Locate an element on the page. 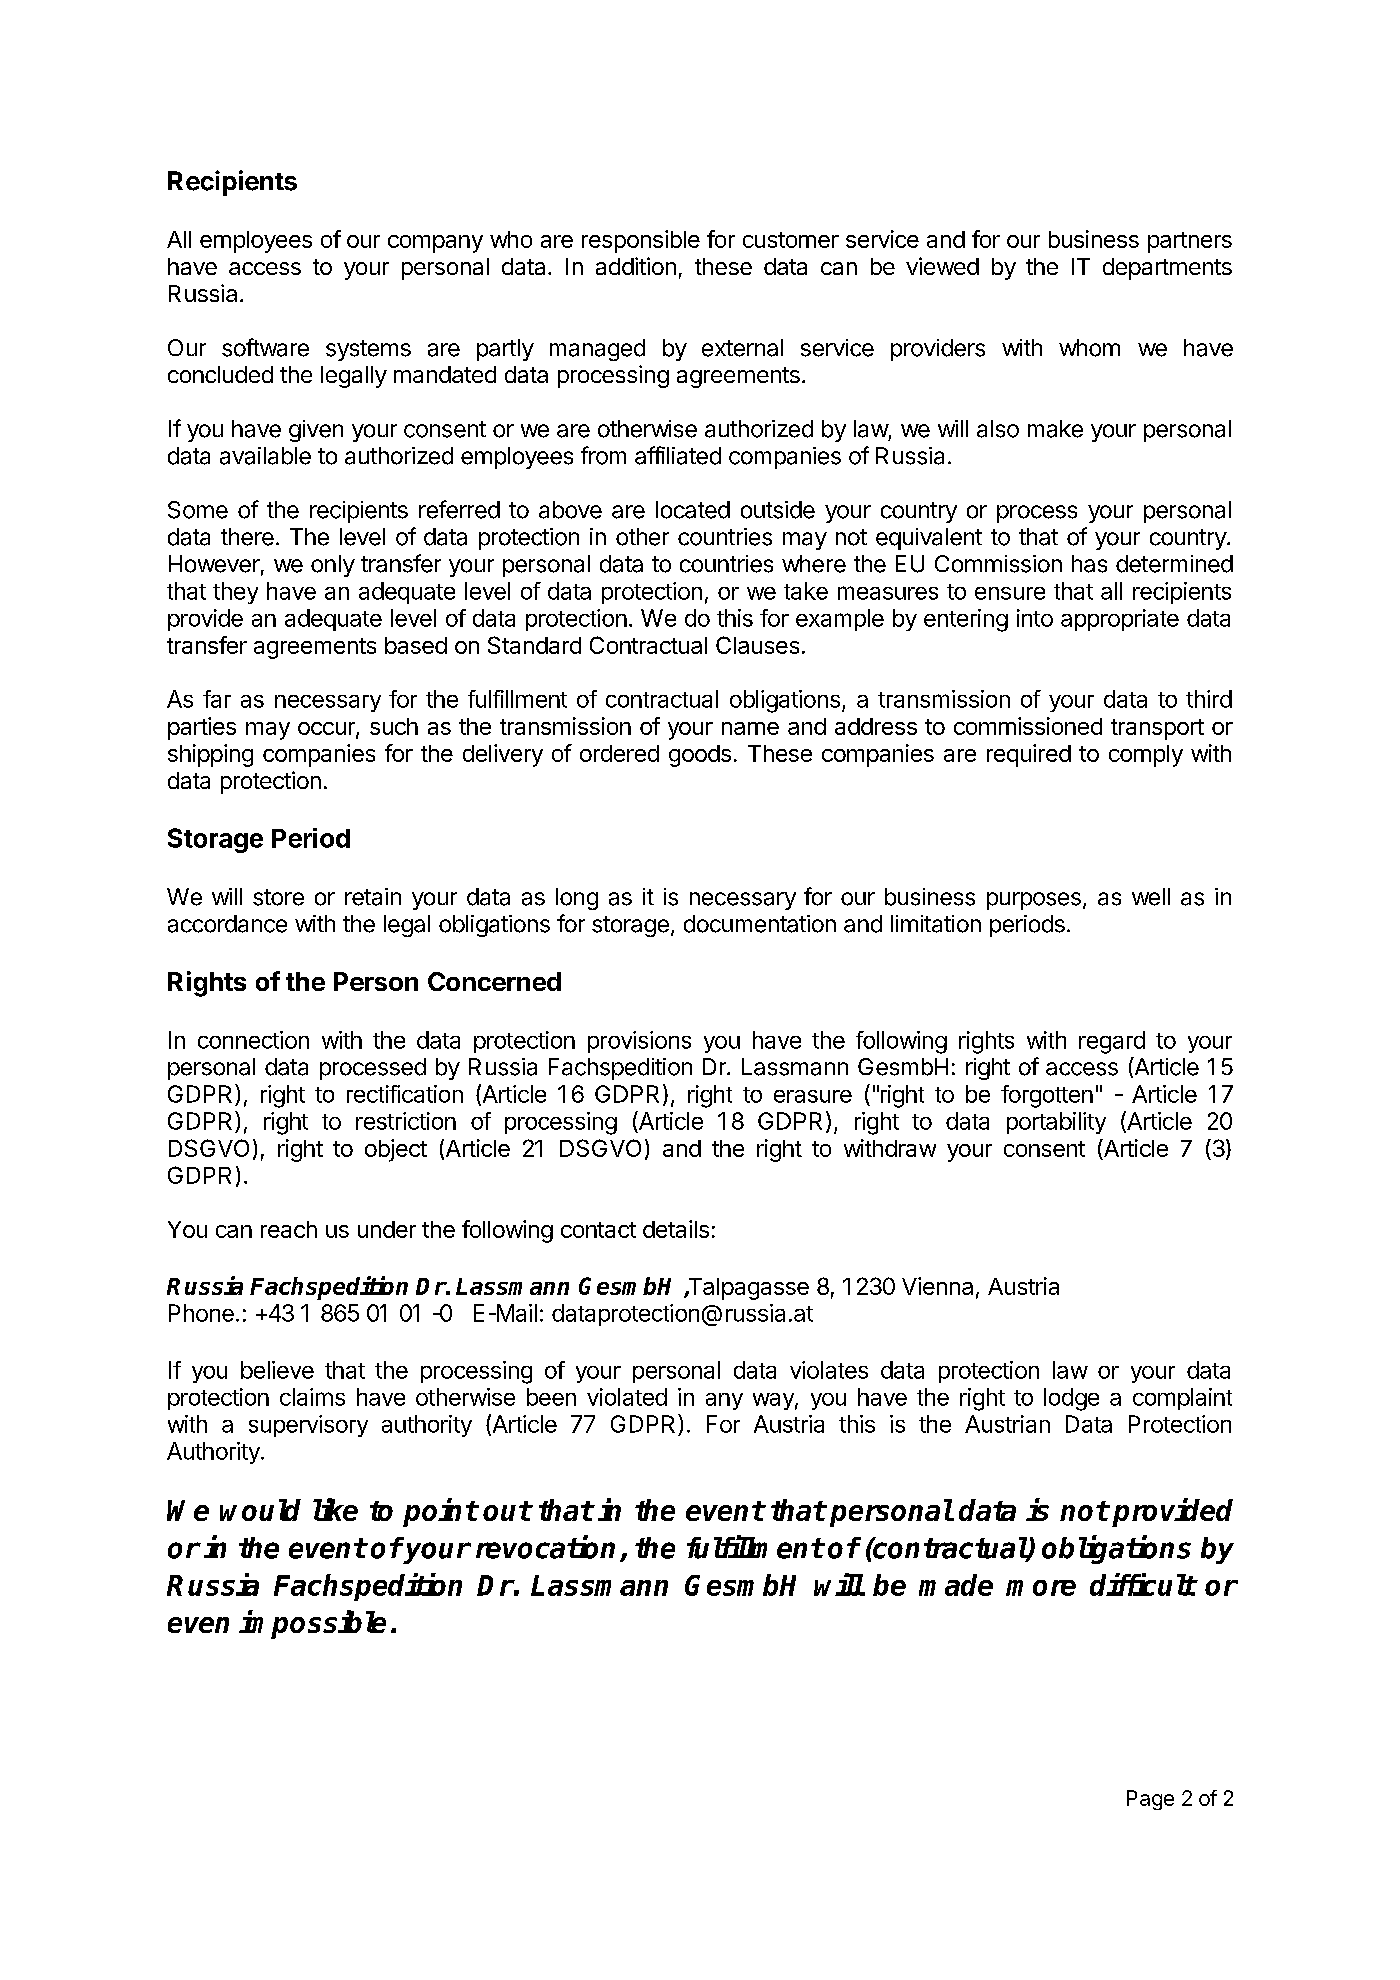  revocation is located at coordinates (545, 1547).
